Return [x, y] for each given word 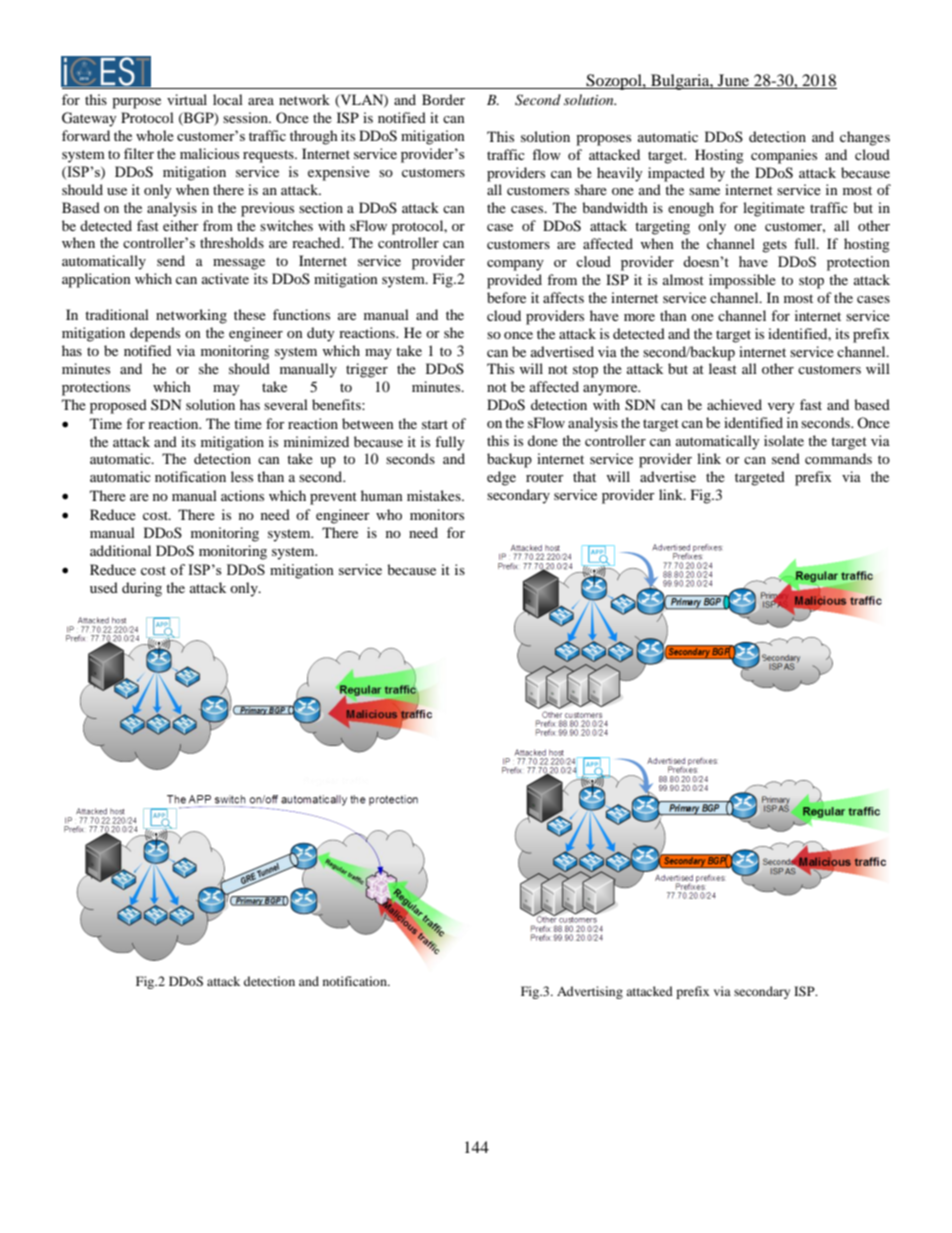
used [104, 587]
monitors [437, 514]
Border [443, 99]
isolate [784, 440]
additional [120, 550]
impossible [742, 281]
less [242, 476]
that [584, 476]
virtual [187, 99]
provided [514, 281]
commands [838, 458]
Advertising [590, 992]
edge [501, 478]
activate [225, 278]
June [734, 81]
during [142, 589]
